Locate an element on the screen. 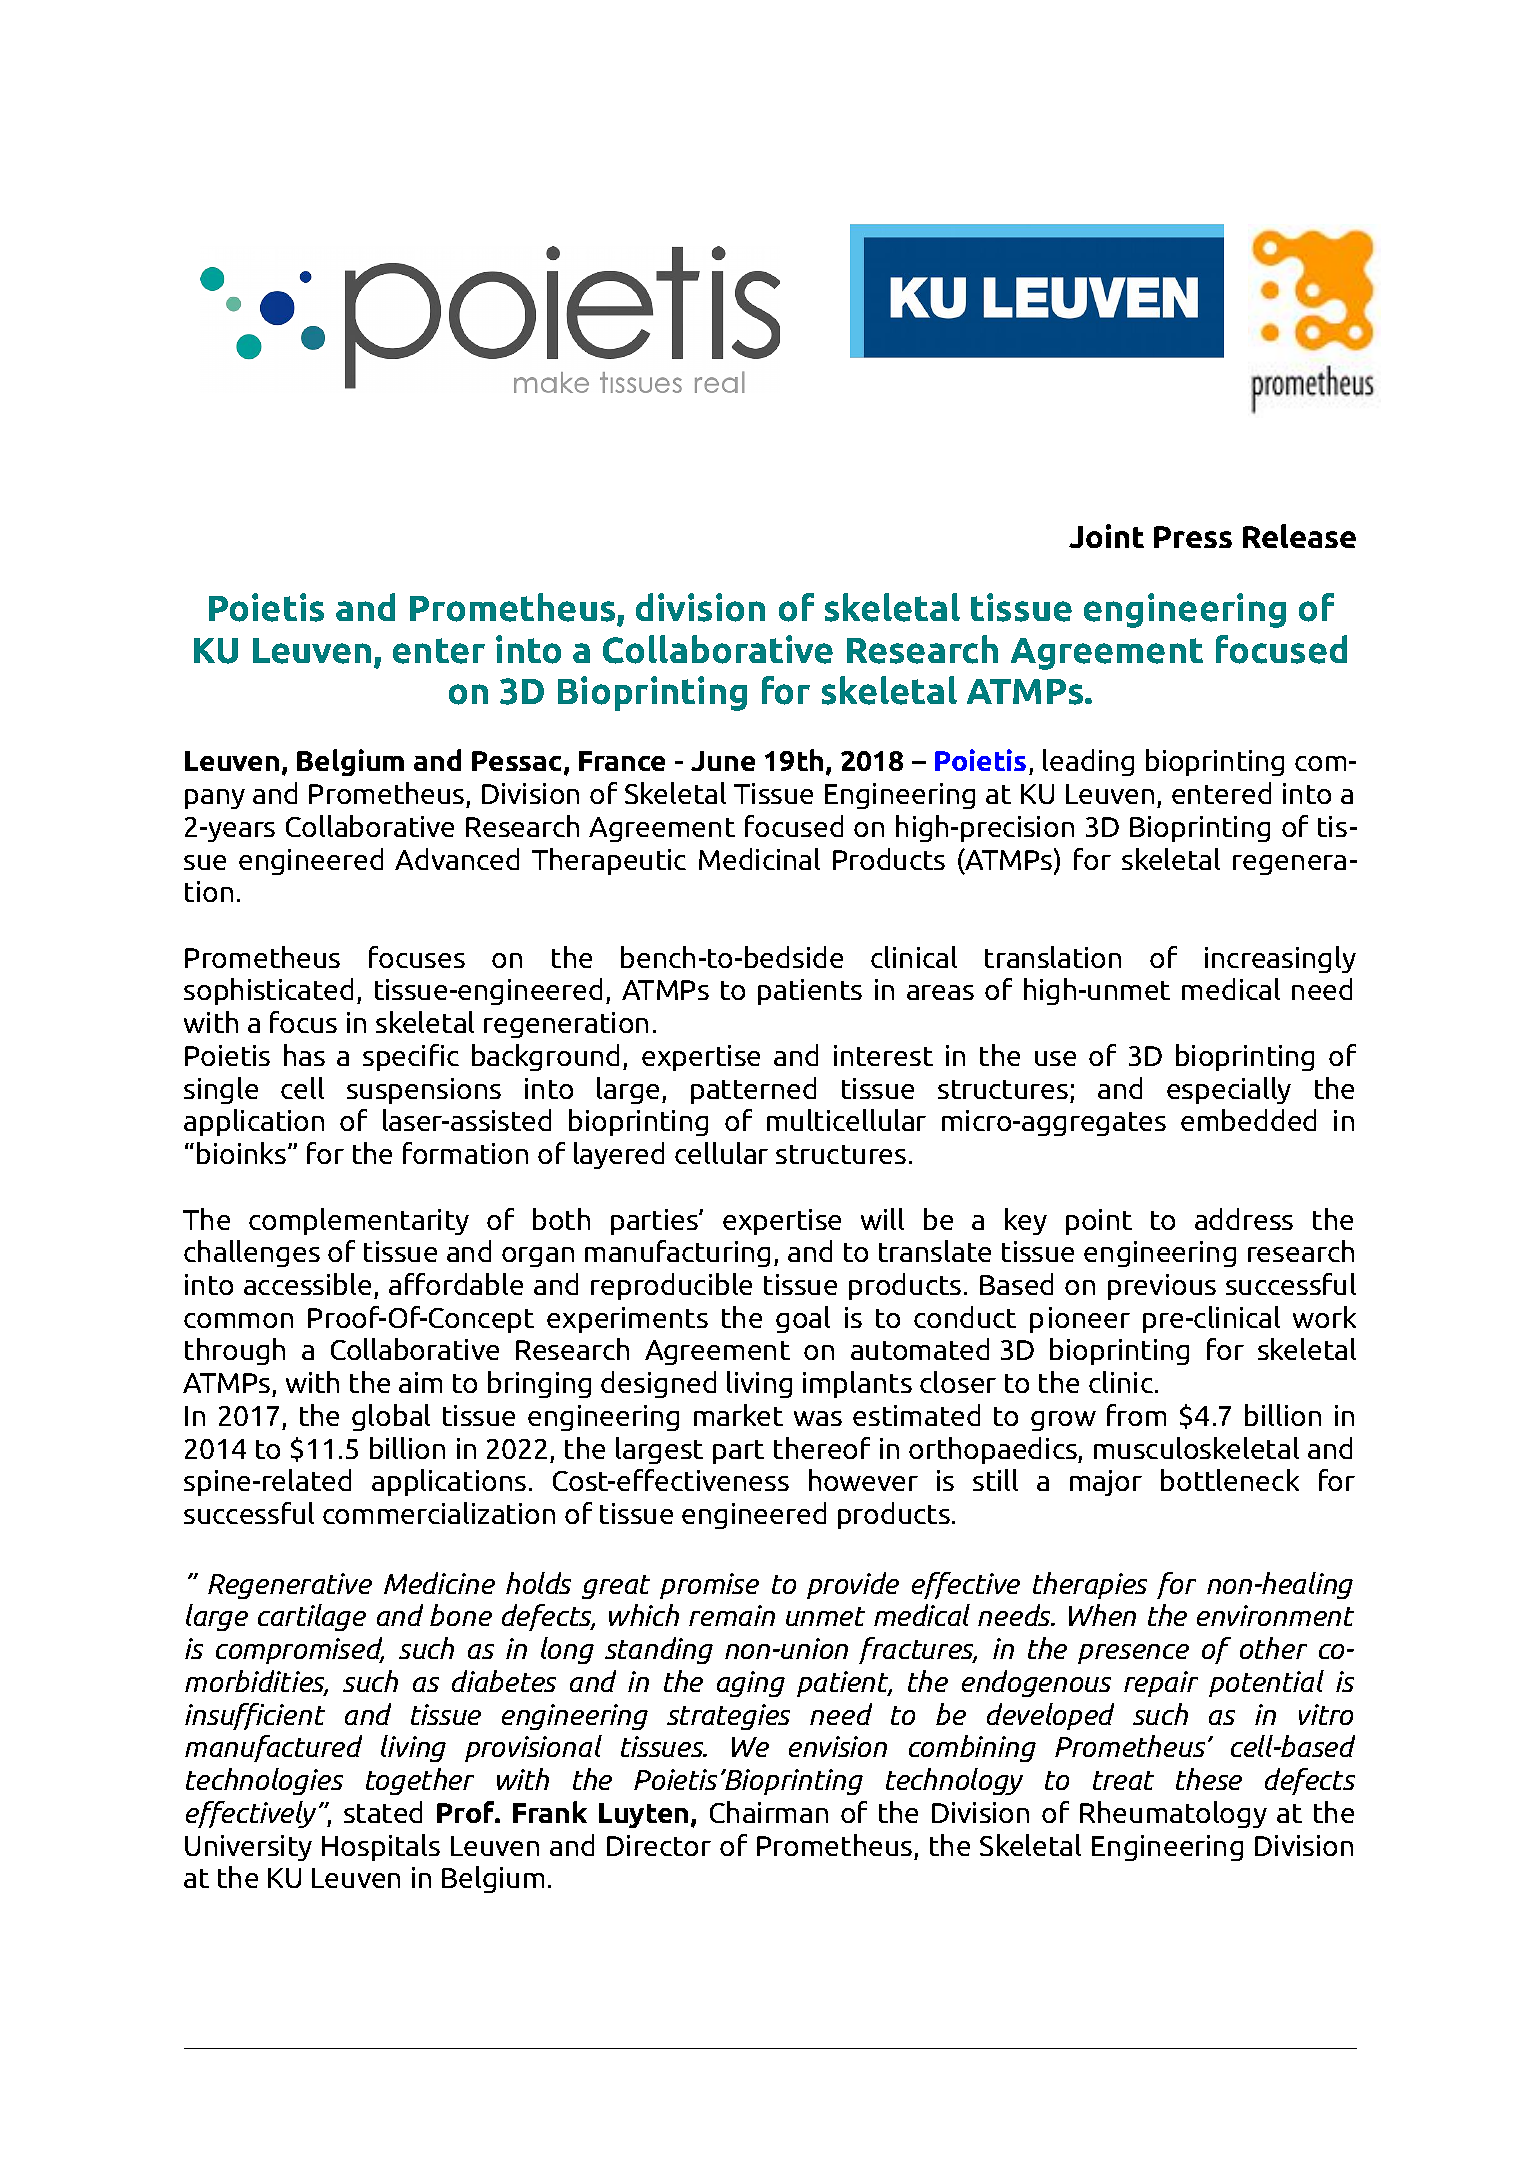 Image resolution: width=1540 pixels, height=2179 pixels. from is located at coordinates (1136, 1415).
